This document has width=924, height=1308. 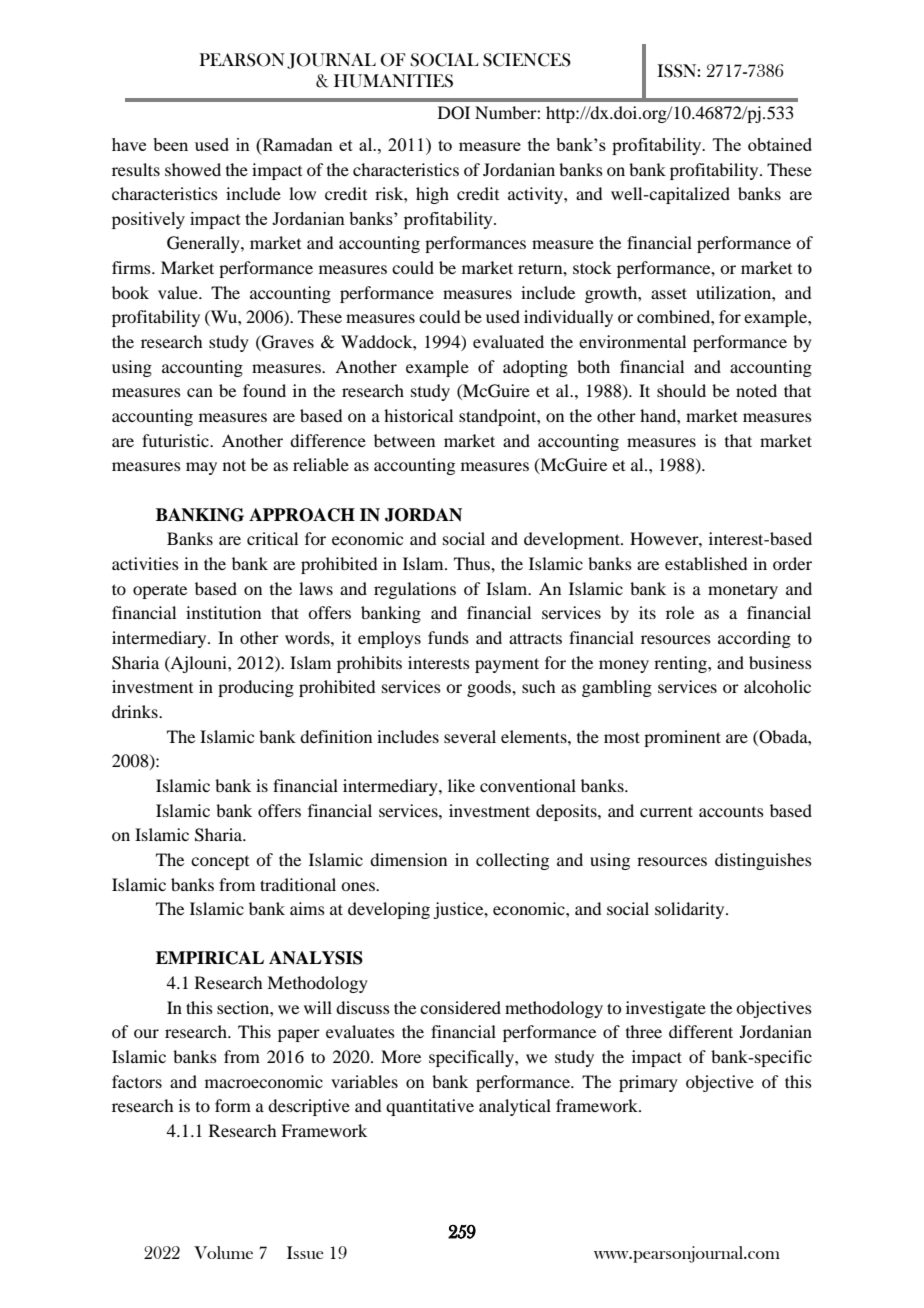 I want to click on funds, so click(x=448, y=637).
